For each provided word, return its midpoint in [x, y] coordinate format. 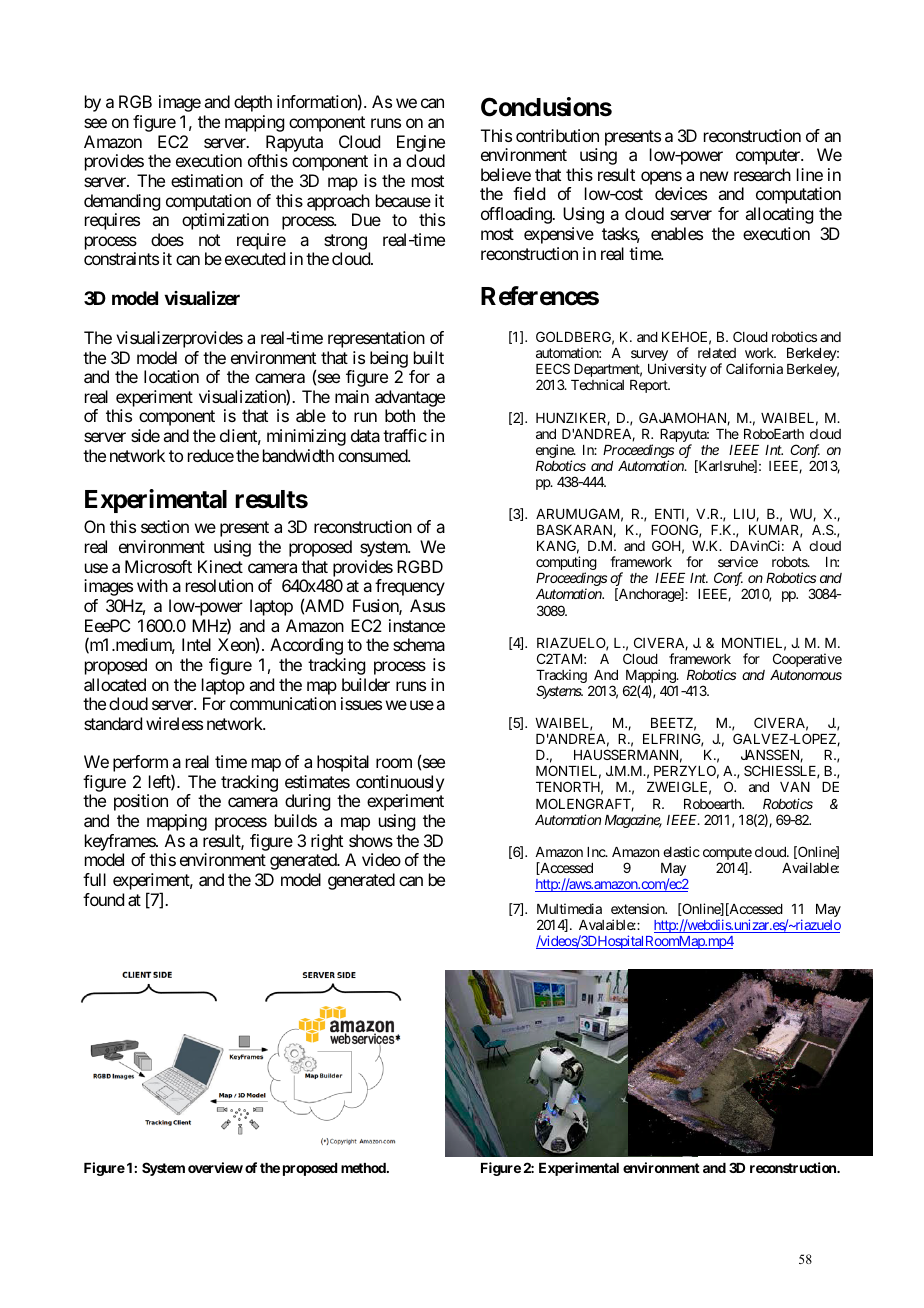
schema [419, 644]
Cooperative [807, 660]
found [103, 899]
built [429, 357]
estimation [207, 180]
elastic [681, 851]
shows [371, 840]
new [714, 176]
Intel [196, 644]
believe [506, 174]
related [717, 353]
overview [215, 1167]
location [171, 376]
